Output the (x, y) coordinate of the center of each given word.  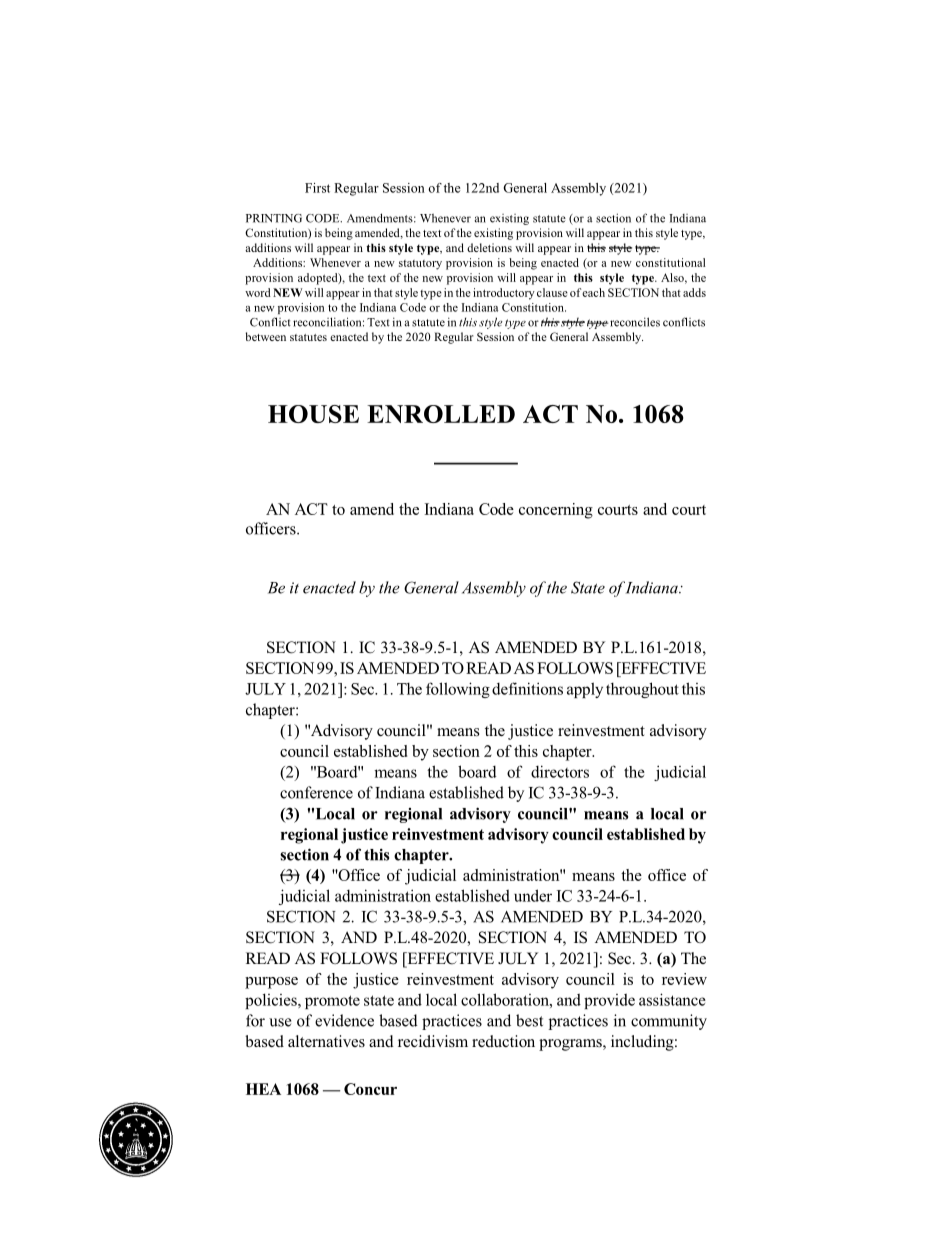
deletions (489, 247)
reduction (503, 1041)
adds (694, 292)
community (669, 1022)
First (317, 188)
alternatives (326, 1041)
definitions (527, 688)
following (458, 690)
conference (316, 792)
